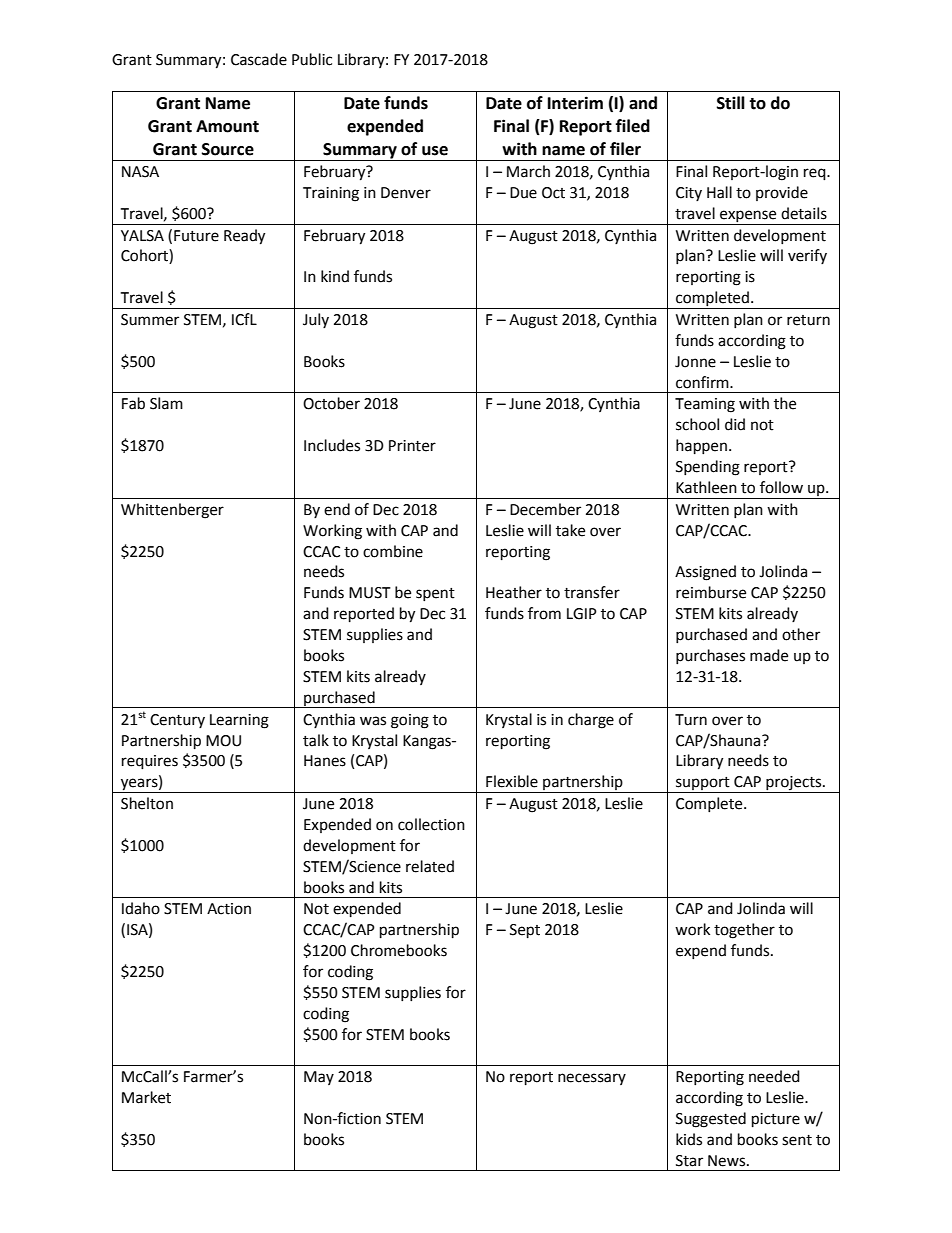  What do you see at coordinates (592, 1079) in the page?
I see `necessary` at bounding box center [592, 1079].
